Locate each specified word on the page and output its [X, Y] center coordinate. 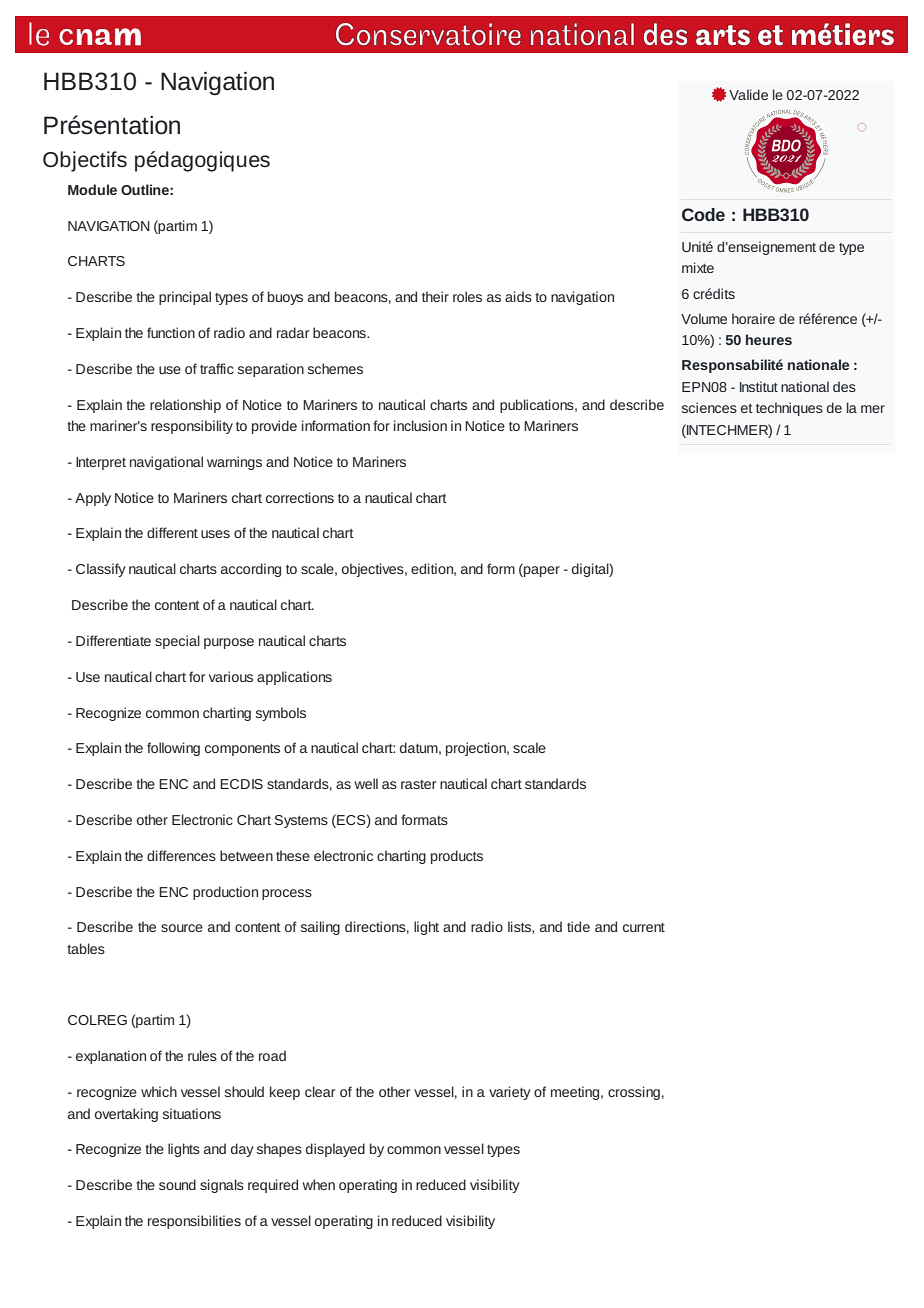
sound [177, 1184]
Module [92, 189]
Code [703, 214]
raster [418, 784]
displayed [335, 1150]
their [435, 296]
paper [541, 570]
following [173, 749]
